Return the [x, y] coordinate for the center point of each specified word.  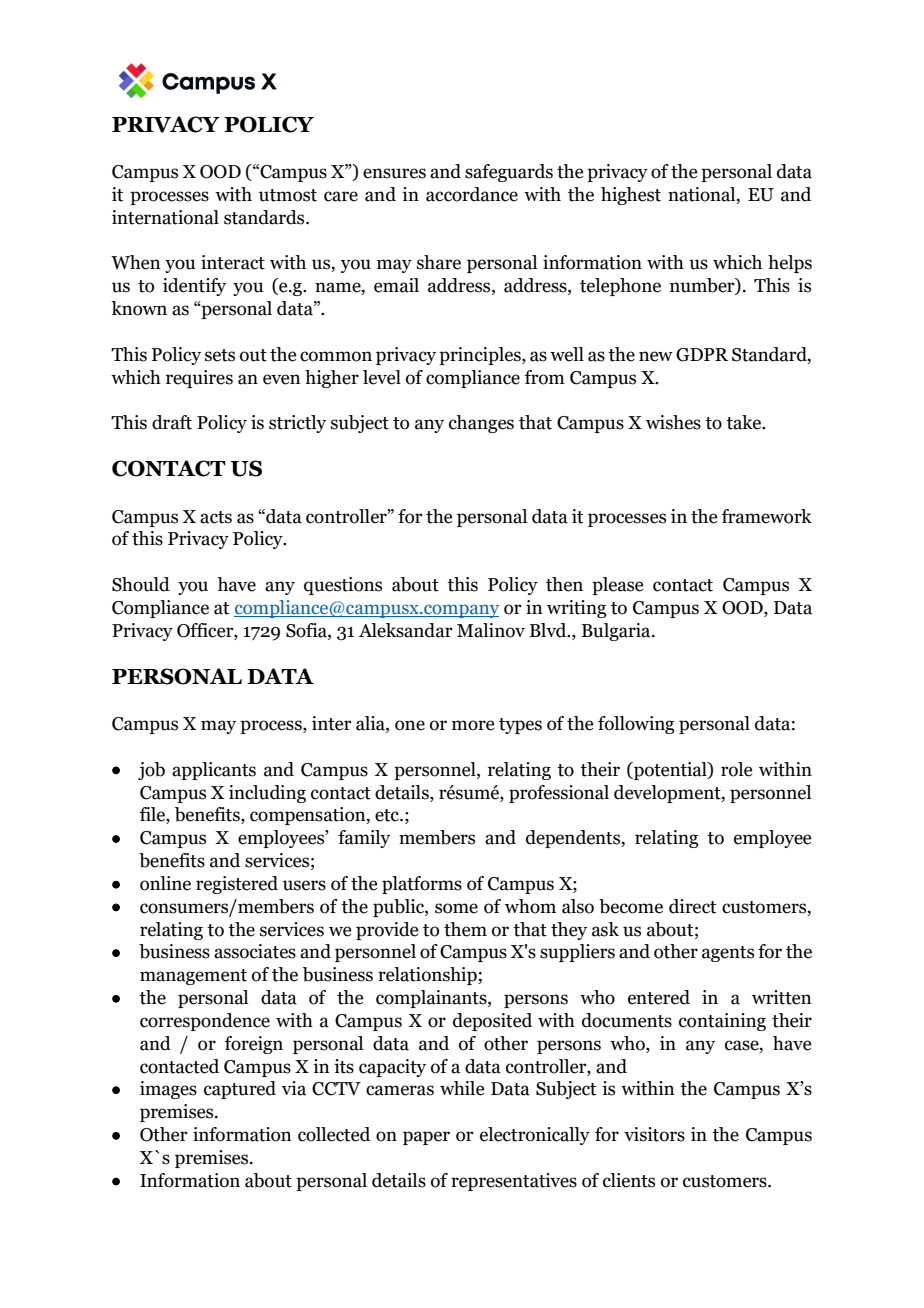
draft [172, 422]
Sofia [307, 630]
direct [692, 906]
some [456, 908]
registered [237, 885]
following [636, 725]
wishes [673, 422]
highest [631, 196]
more [473, 725]
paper [426, 1138]
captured [240, 1090]
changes [481, 424]
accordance [472, 194]
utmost [288, 195]
